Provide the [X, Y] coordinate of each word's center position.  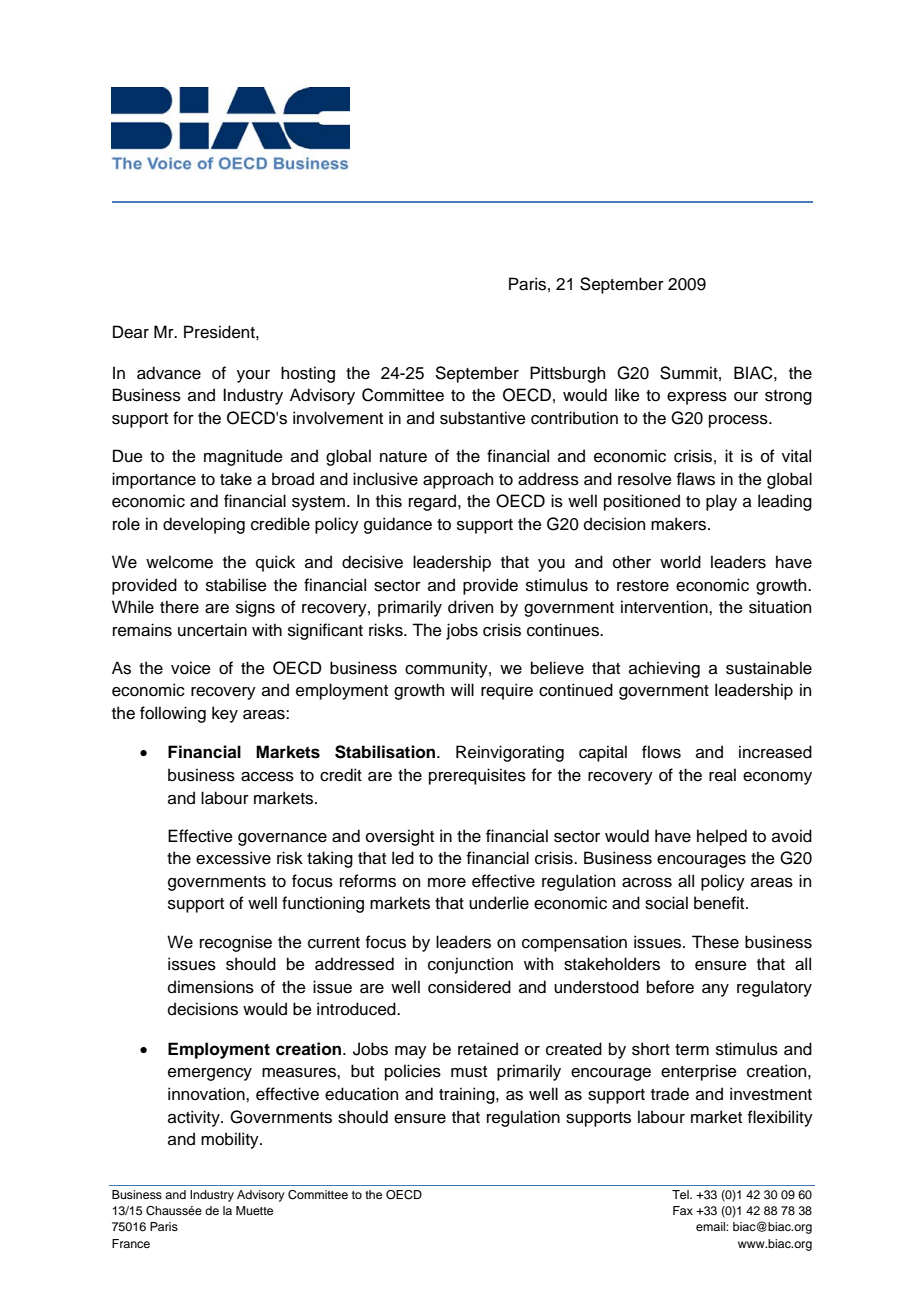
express [697, 398]
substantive [483, 418]
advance [169, 373]
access [267, 777]
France [131, 1243]
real [722, 775]
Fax [683, 1210]
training [468, 1095]
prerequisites [477, 776]
